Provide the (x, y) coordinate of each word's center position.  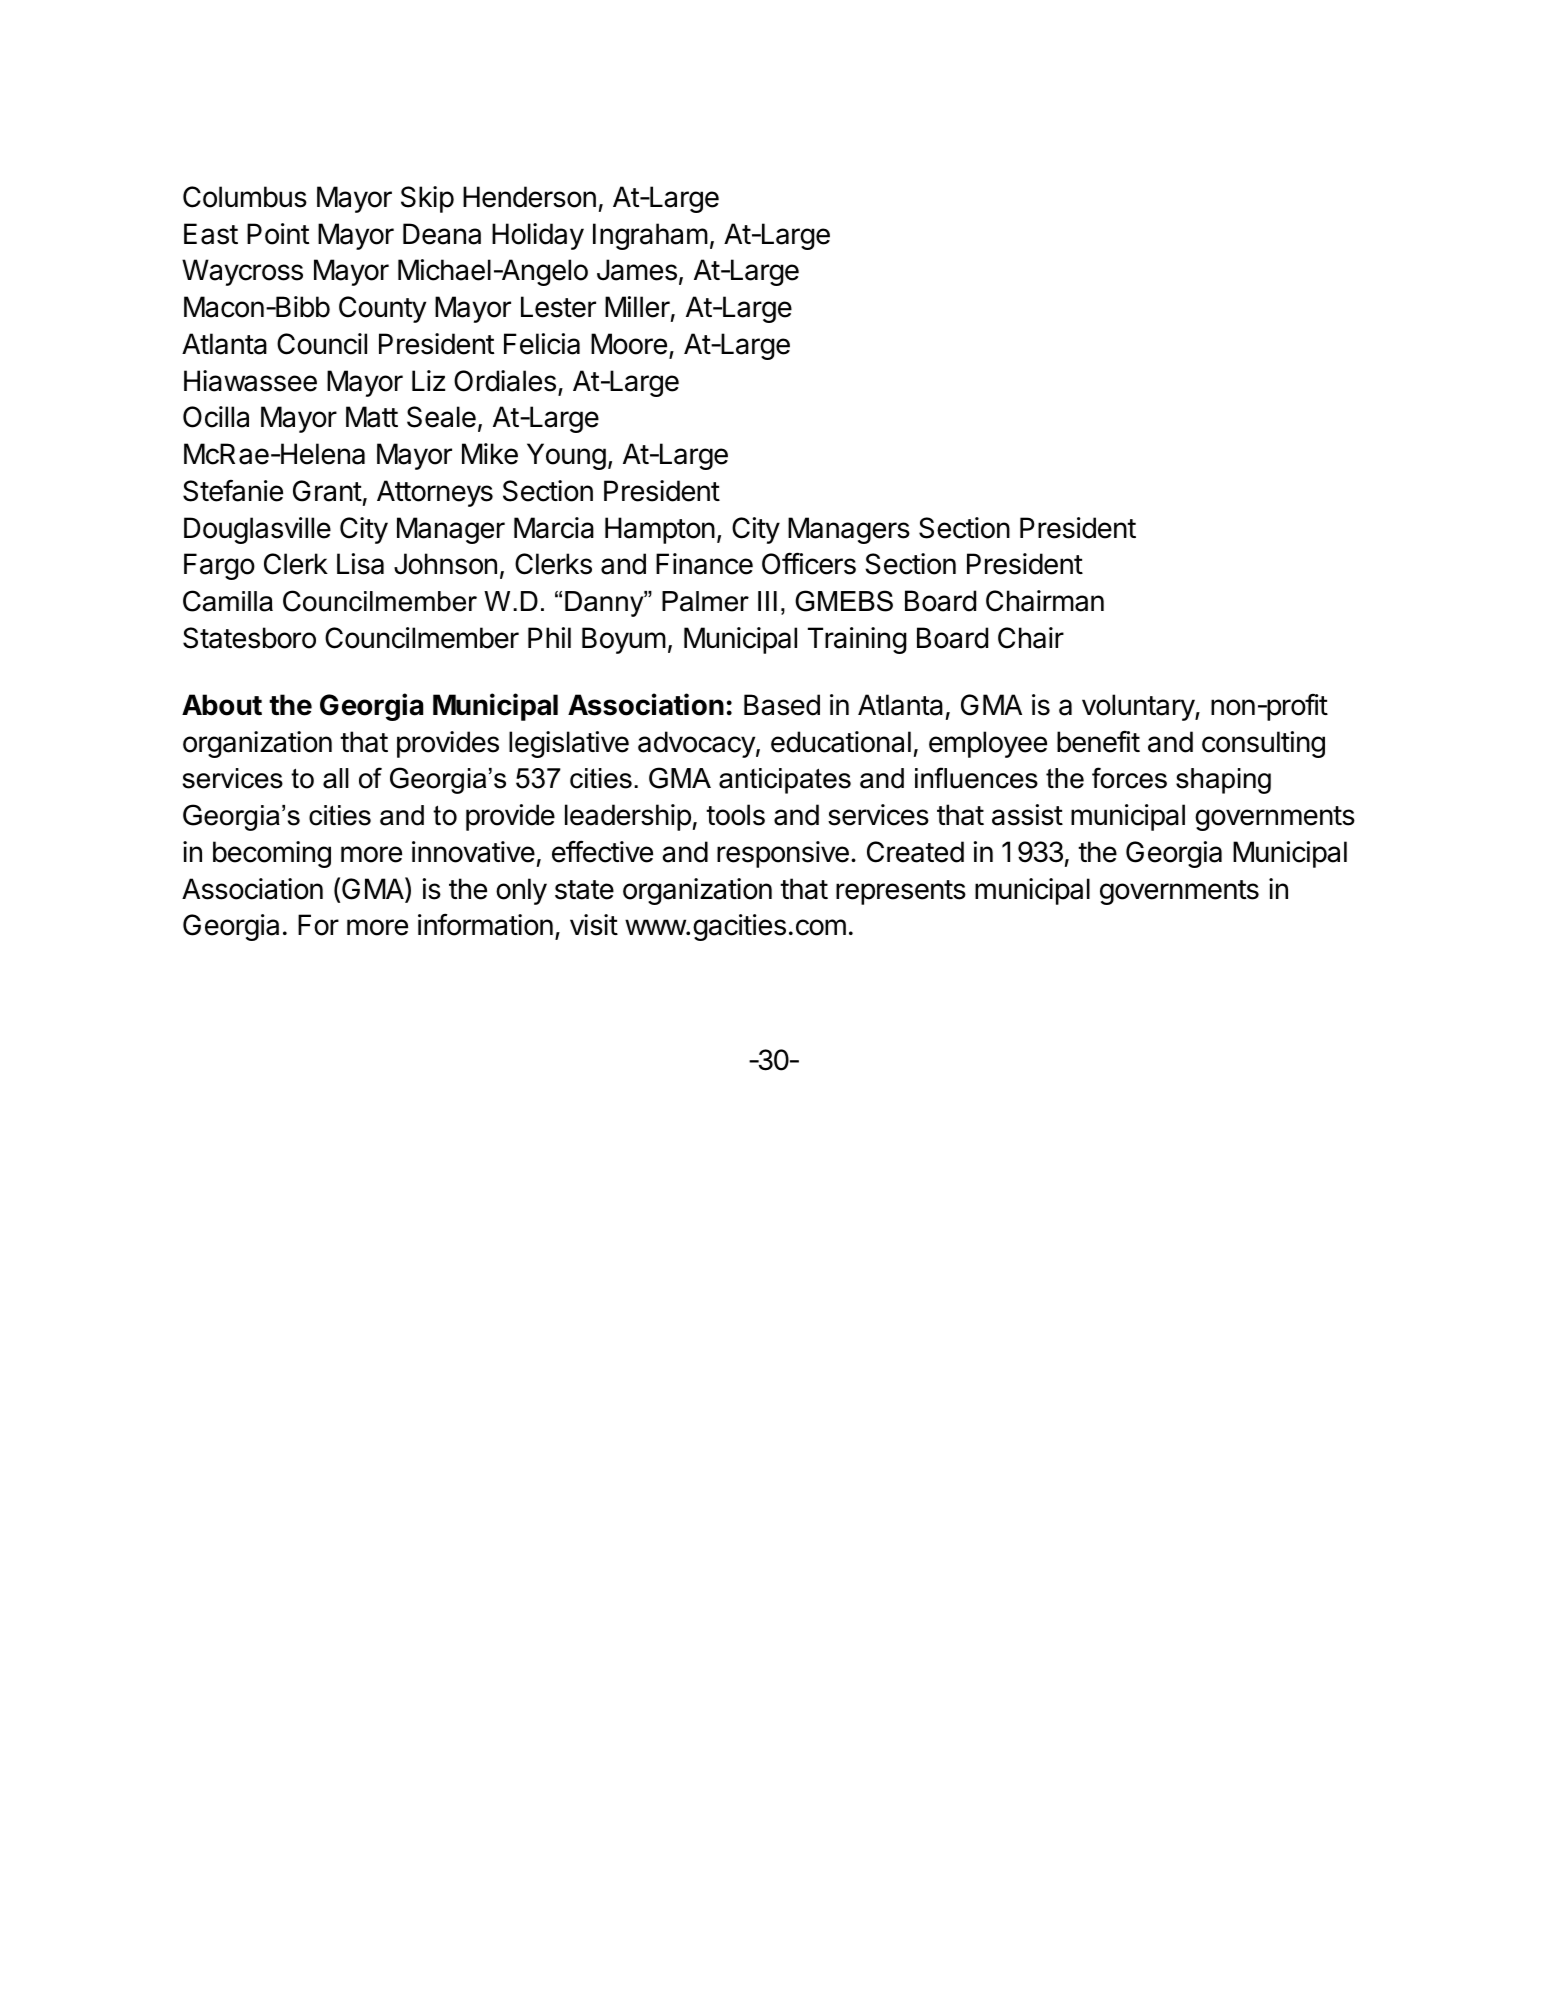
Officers (809, 563)
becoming (272, 854)
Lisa (360, 564)
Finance (704, 564)
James (637, 270)
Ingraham (650, 236)
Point (278, 234)
